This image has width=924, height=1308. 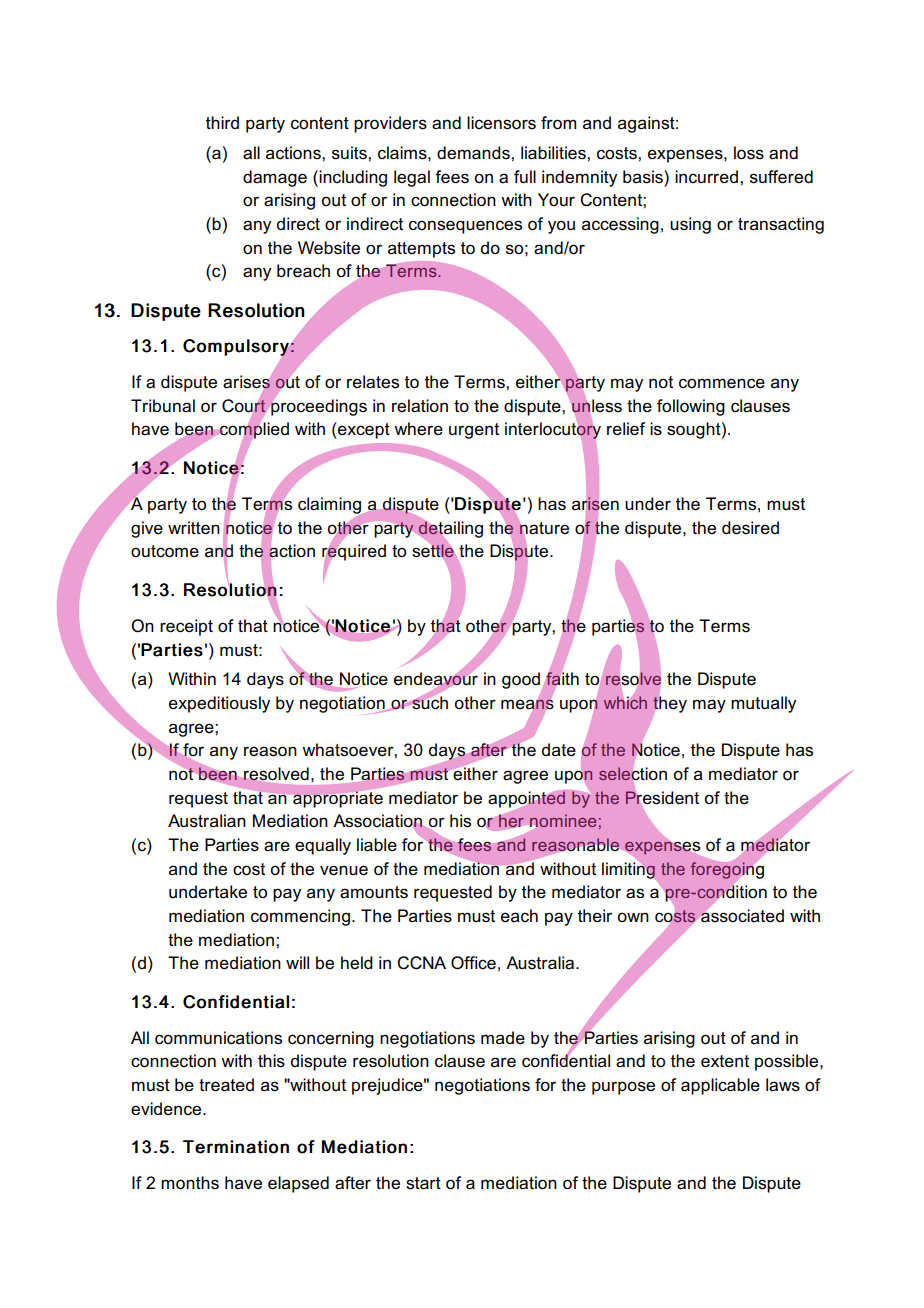 What do you see at coordinates (163, 406) in the image?
I see `Tribunal` at bounding box center [163, 406].
